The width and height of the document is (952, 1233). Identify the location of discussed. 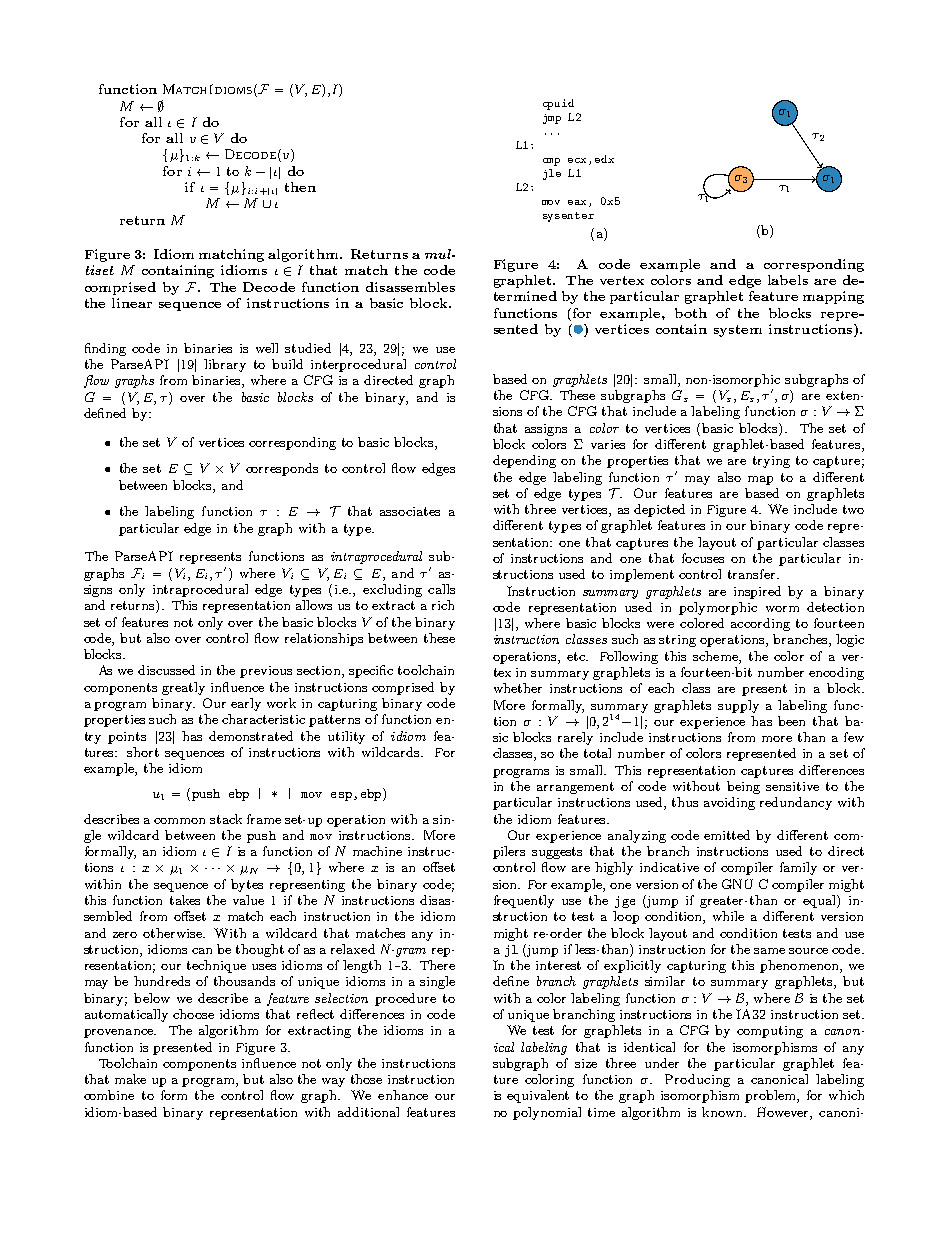
(166, 670).
